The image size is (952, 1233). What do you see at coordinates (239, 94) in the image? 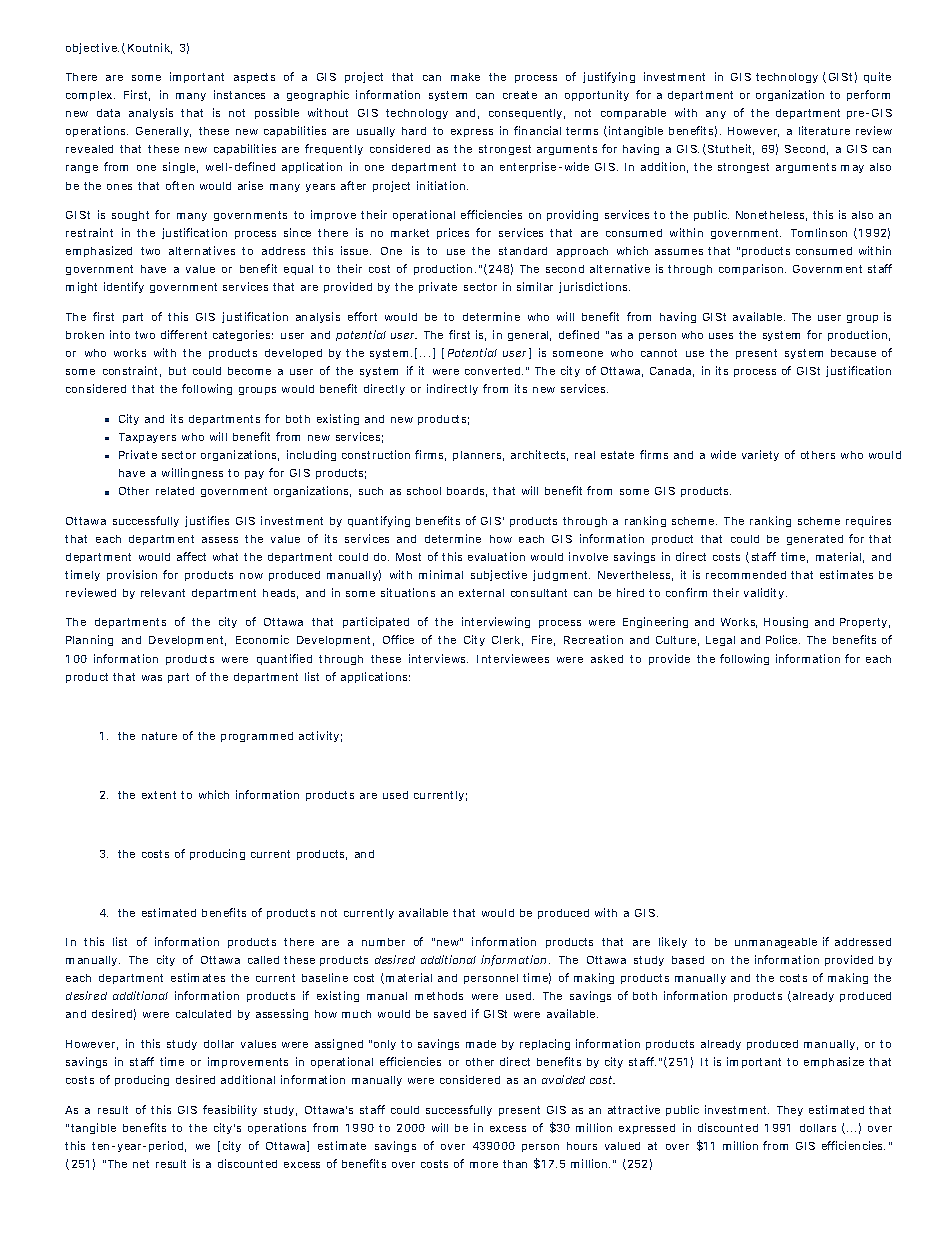
I see `instances` at bounding box center [239, 94].
